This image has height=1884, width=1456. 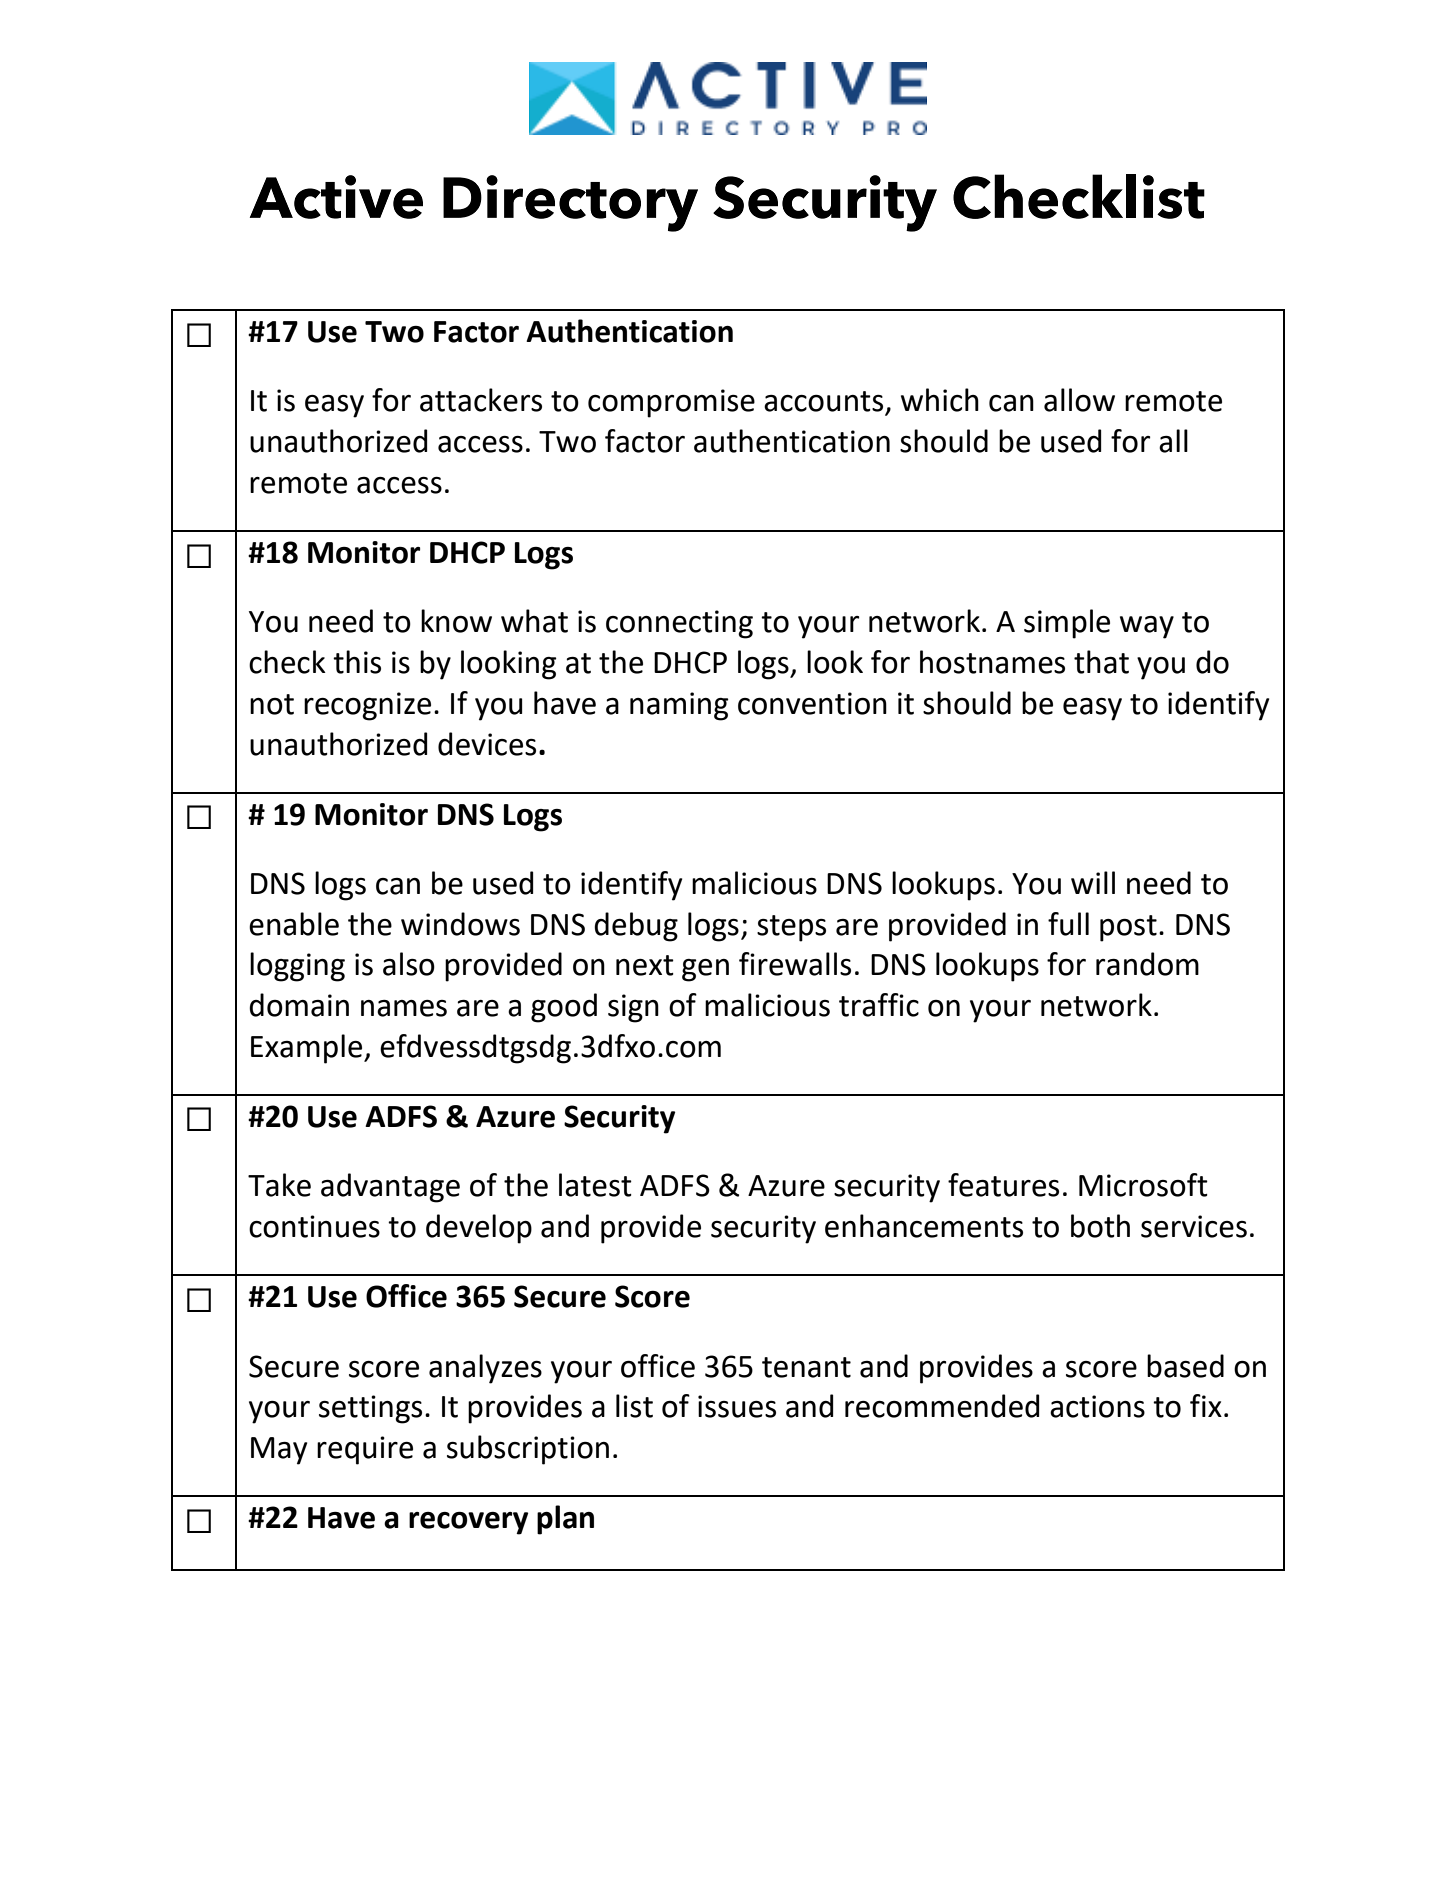 What do you see at coordinates (365, 1450) in the image?
I see `require` at bounding box center [365, 1450].
